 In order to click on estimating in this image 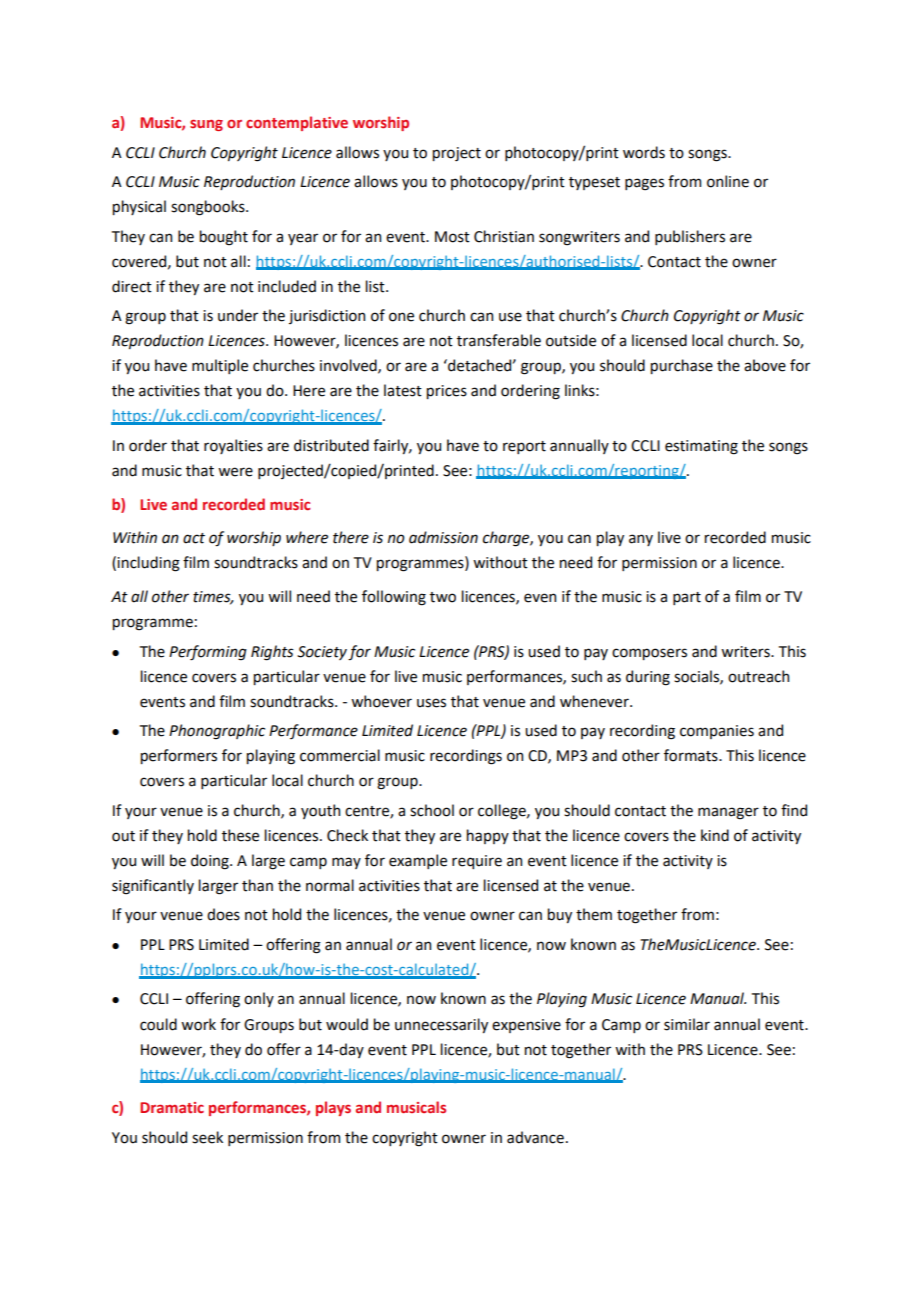, I will do `click(701, 447)`.
